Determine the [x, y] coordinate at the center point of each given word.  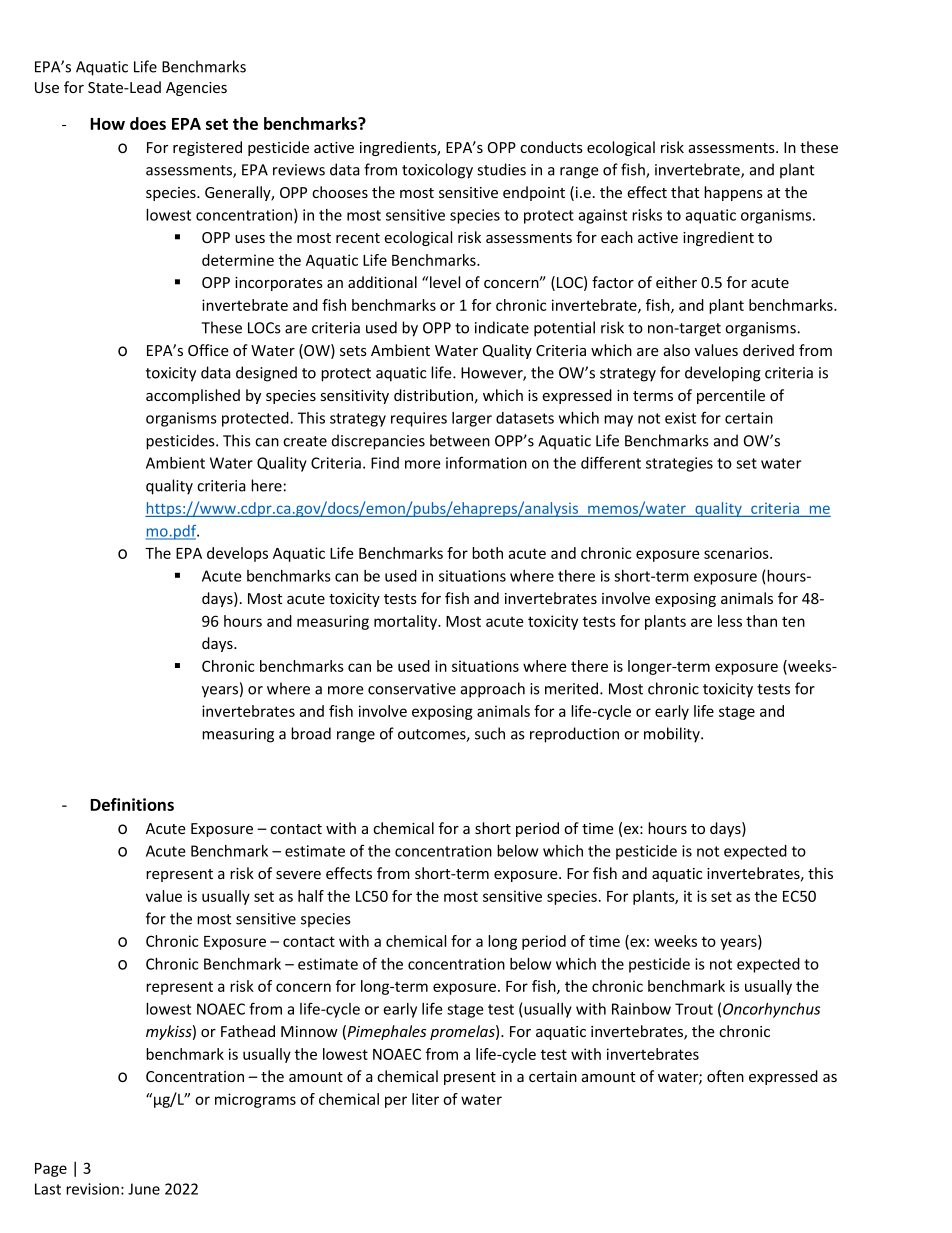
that [685, 192]
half [311, 896]
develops [237, 554]
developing [723, 374]
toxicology [437, 171]
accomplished [193, 396]
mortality [406, 622]
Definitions [132, 804]
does [148, 123]
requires [419, 419]
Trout [694, 1009]
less [730, 621]
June [144, 1189]
